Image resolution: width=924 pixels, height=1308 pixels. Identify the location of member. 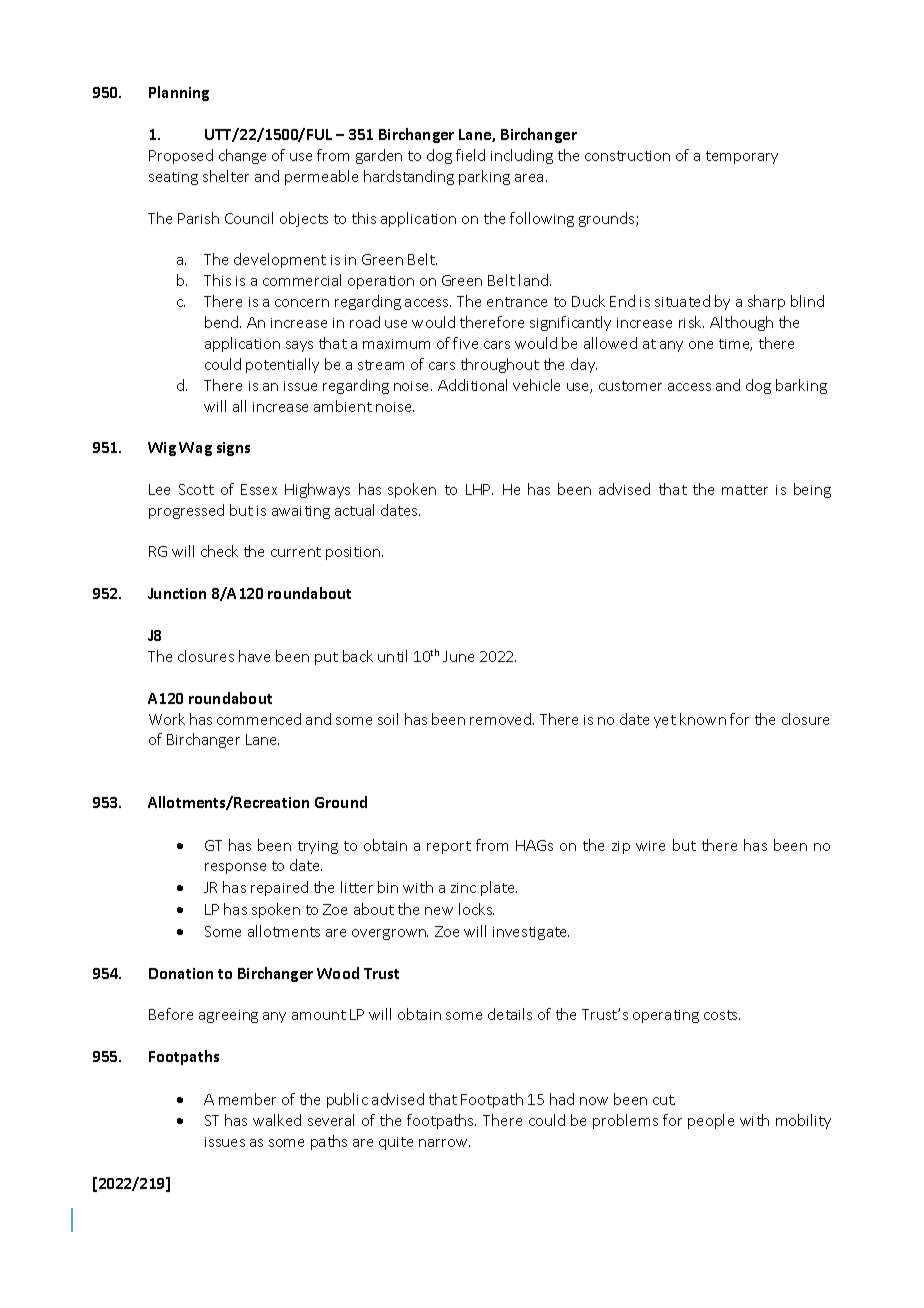
(247, 1099).
